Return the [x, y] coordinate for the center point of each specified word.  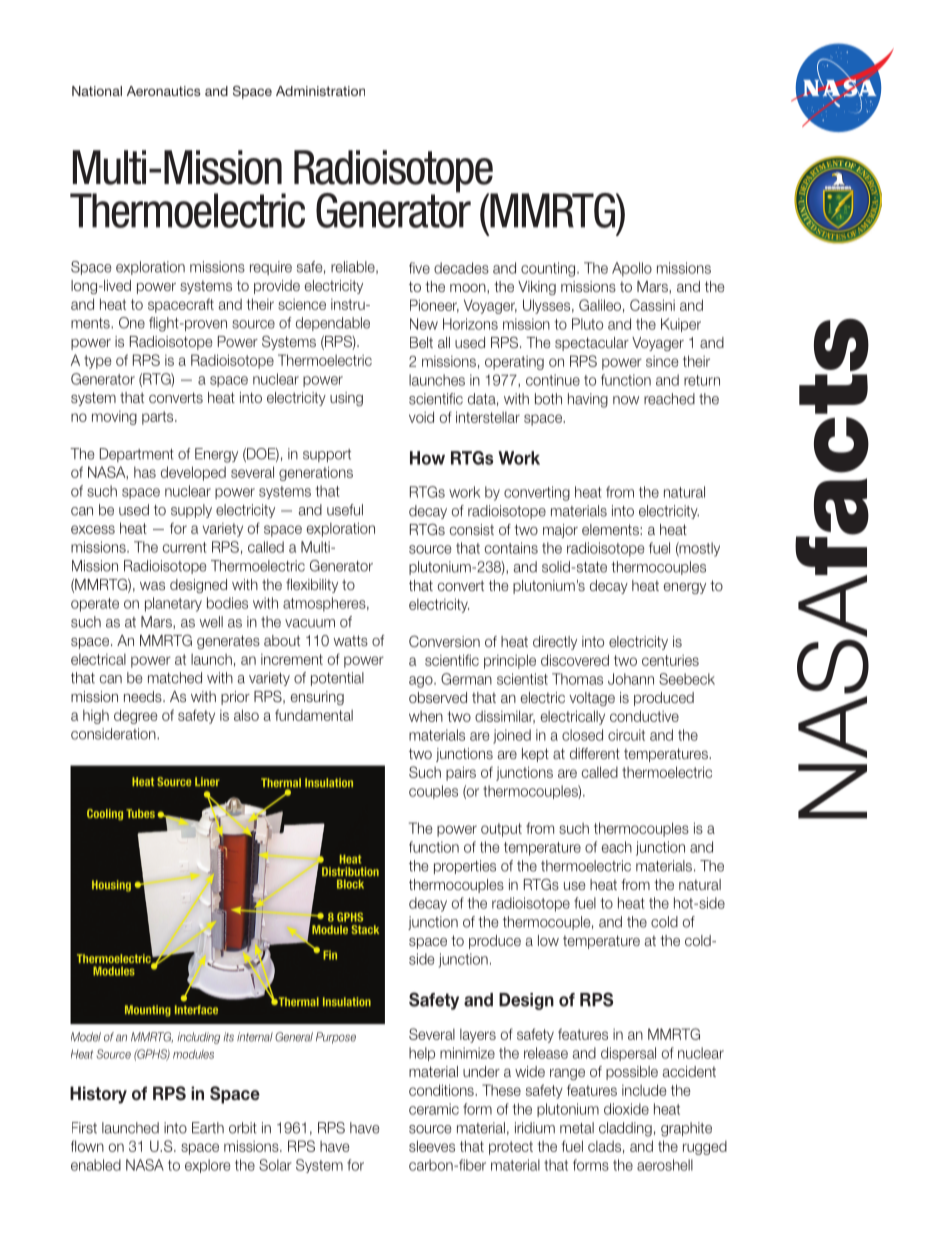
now [626, 400]
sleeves [432, 1146]
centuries [670, 660]
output [501, 830]
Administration [320, 91]
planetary [173, 604]
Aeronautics [164, 91]
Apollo [632, 269]
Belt [421, 342]
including [198, 1038]
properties [465, 867]
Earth [208, 1128]
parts [159, 418]
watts [351, 640]
